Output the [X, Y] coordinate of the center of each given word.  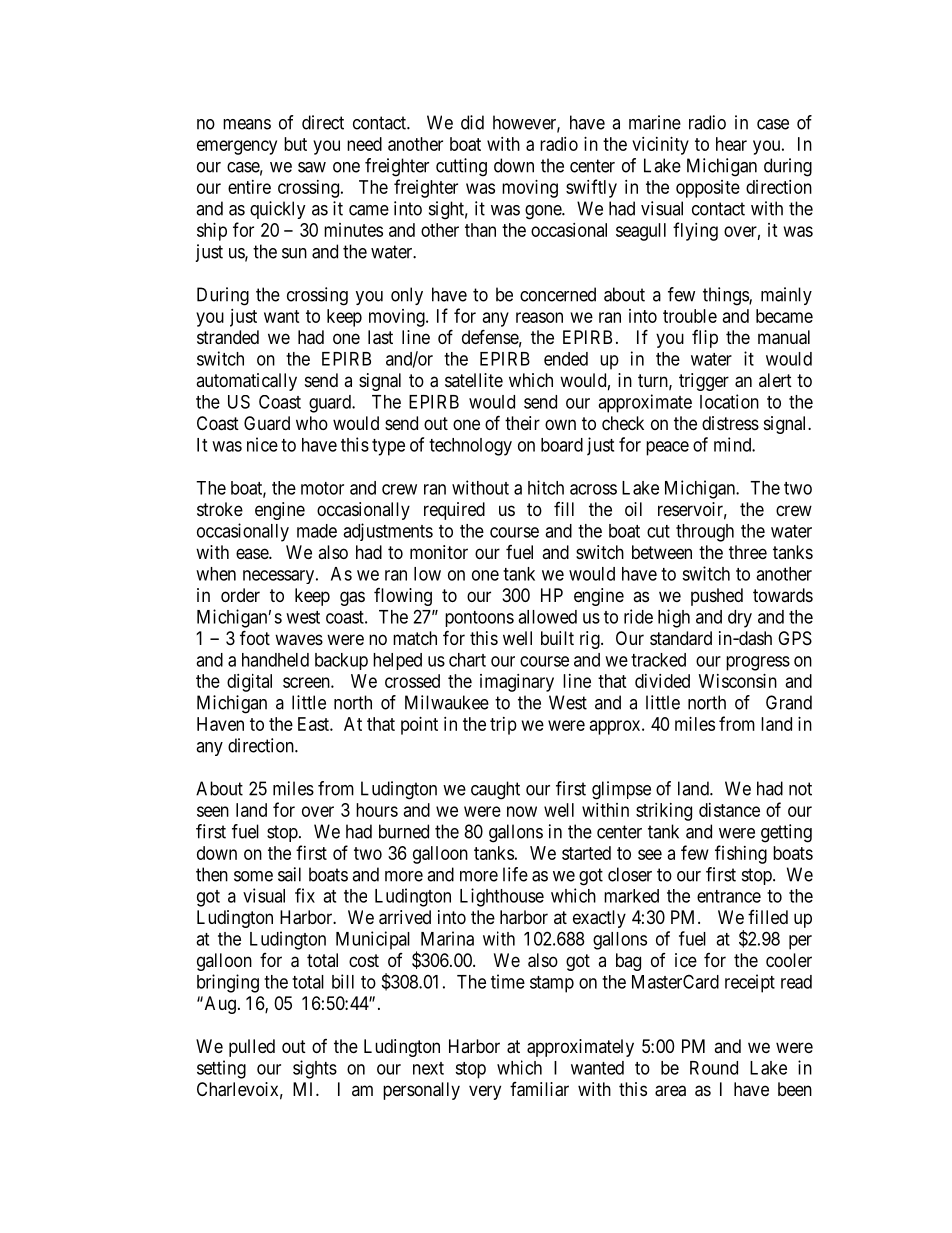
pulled [252, 1048]
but [295, 144]
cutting [461, 167]
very [485, 1092]
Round [714, 1068]
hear [731, 144]
